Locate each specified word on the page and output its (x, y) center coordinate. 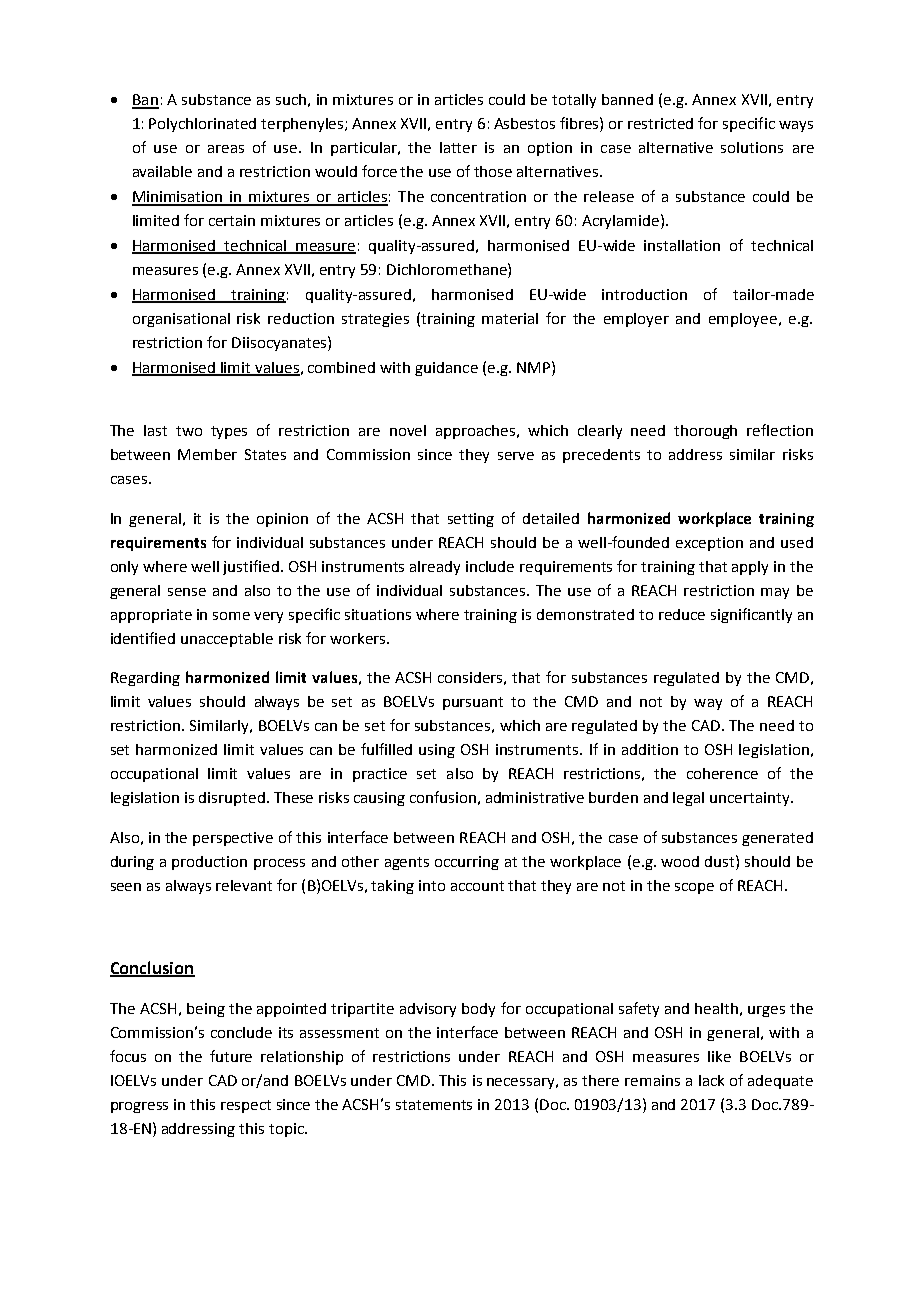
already (435, 568)
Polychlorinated (202, 125)
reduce (682, 614)
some (231, 616)
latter (458, 147)
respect (246, 1106)
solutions (752, 147)
